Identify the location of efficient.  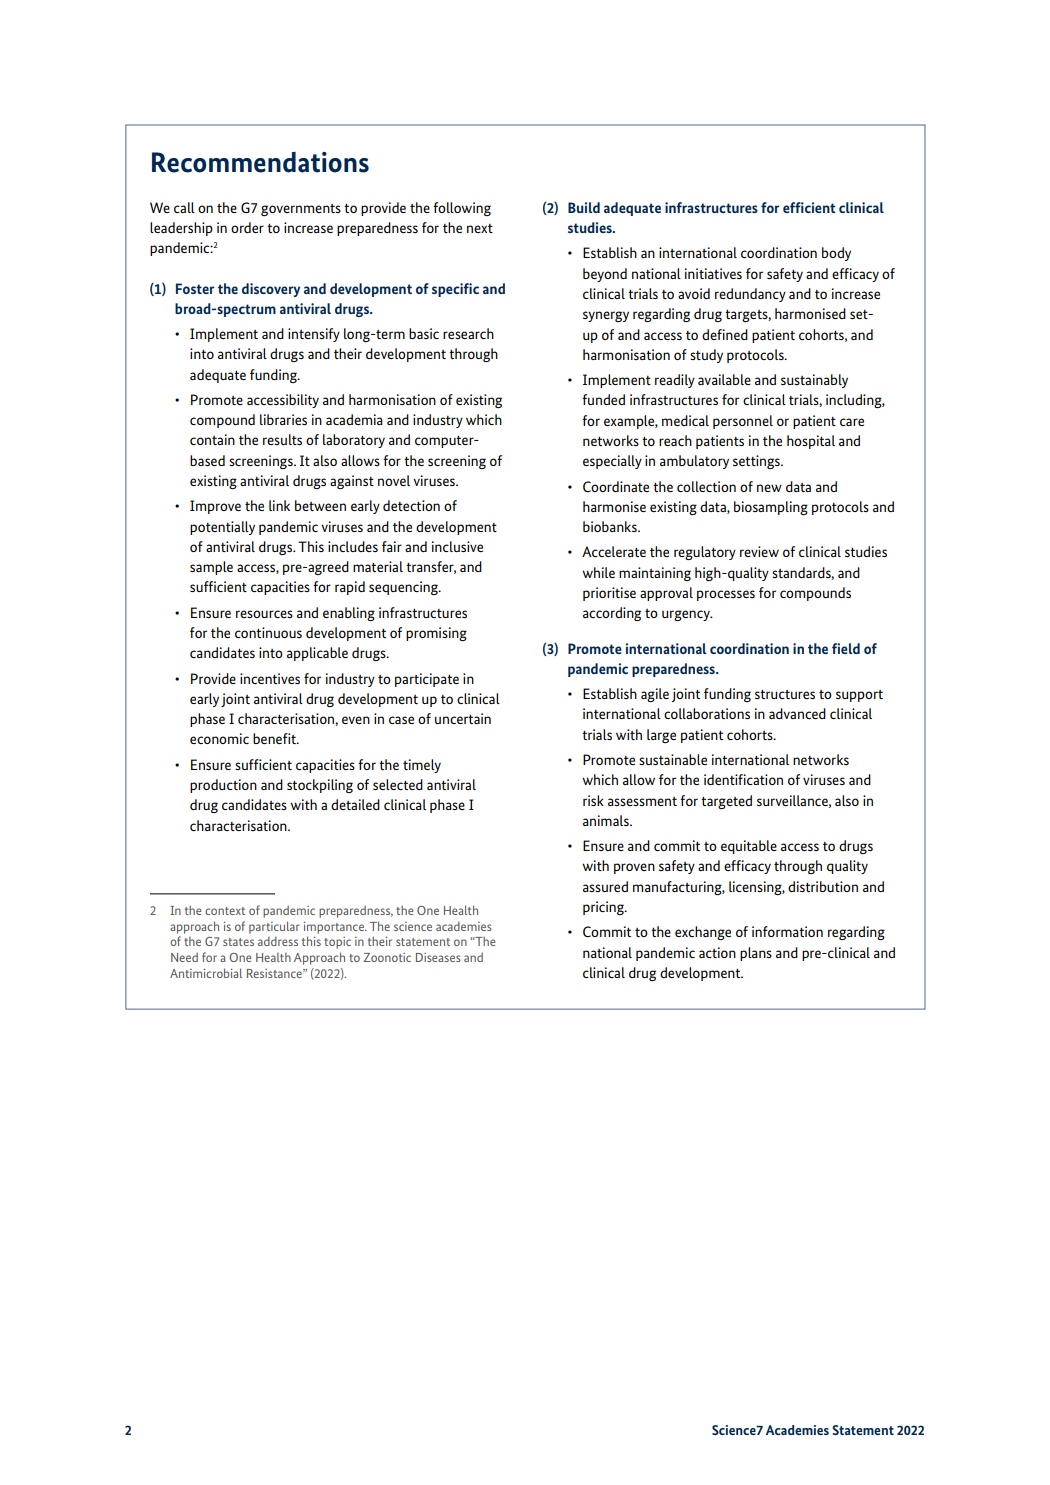
(809, 207).
